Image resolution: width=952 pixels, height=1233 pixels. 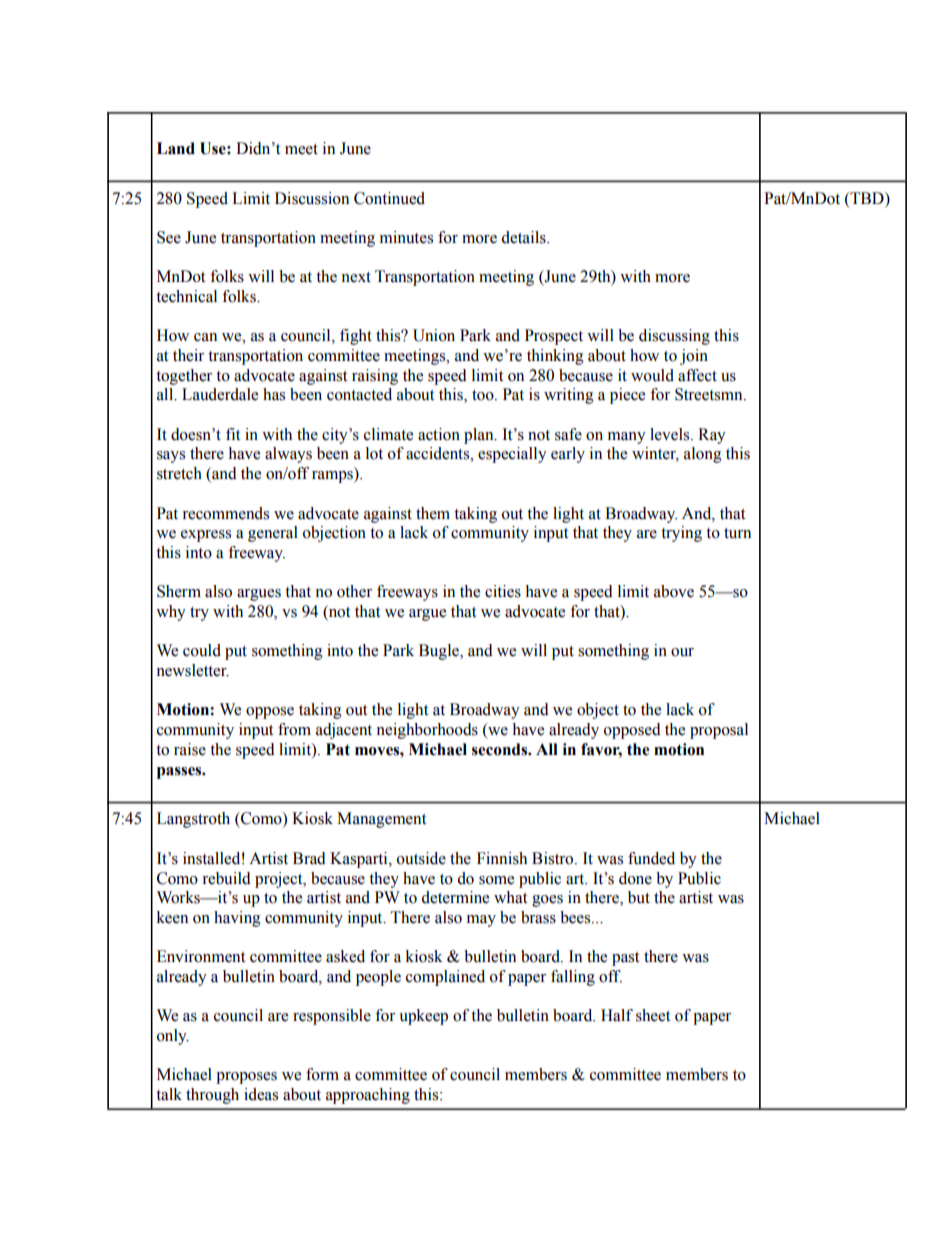 What do you see at coordinates (312, 198) in the screenshot?
I see `Discussion` at bounding box center [312, 198].
